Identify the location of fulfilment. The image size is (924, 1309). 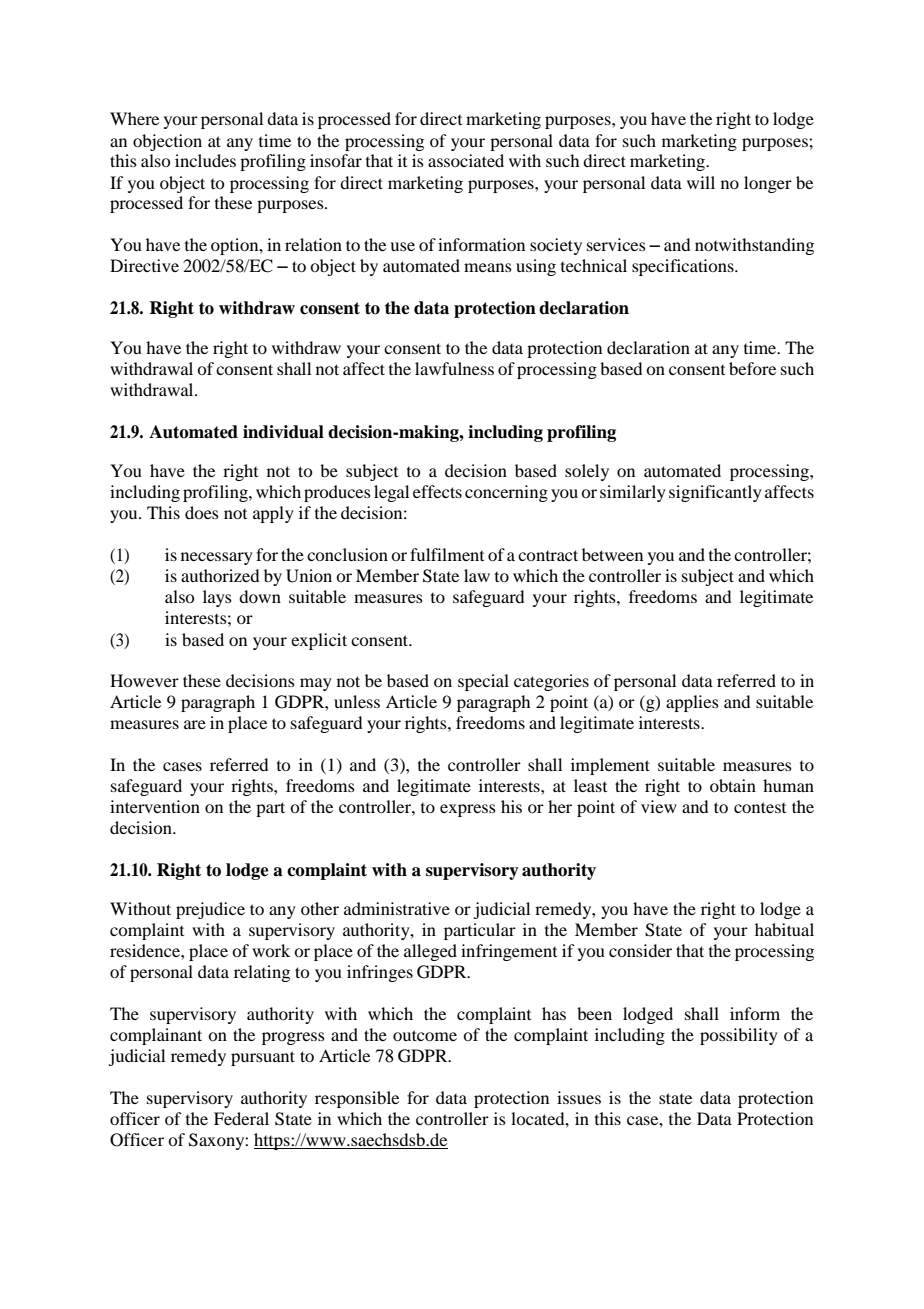
(447, 554).
